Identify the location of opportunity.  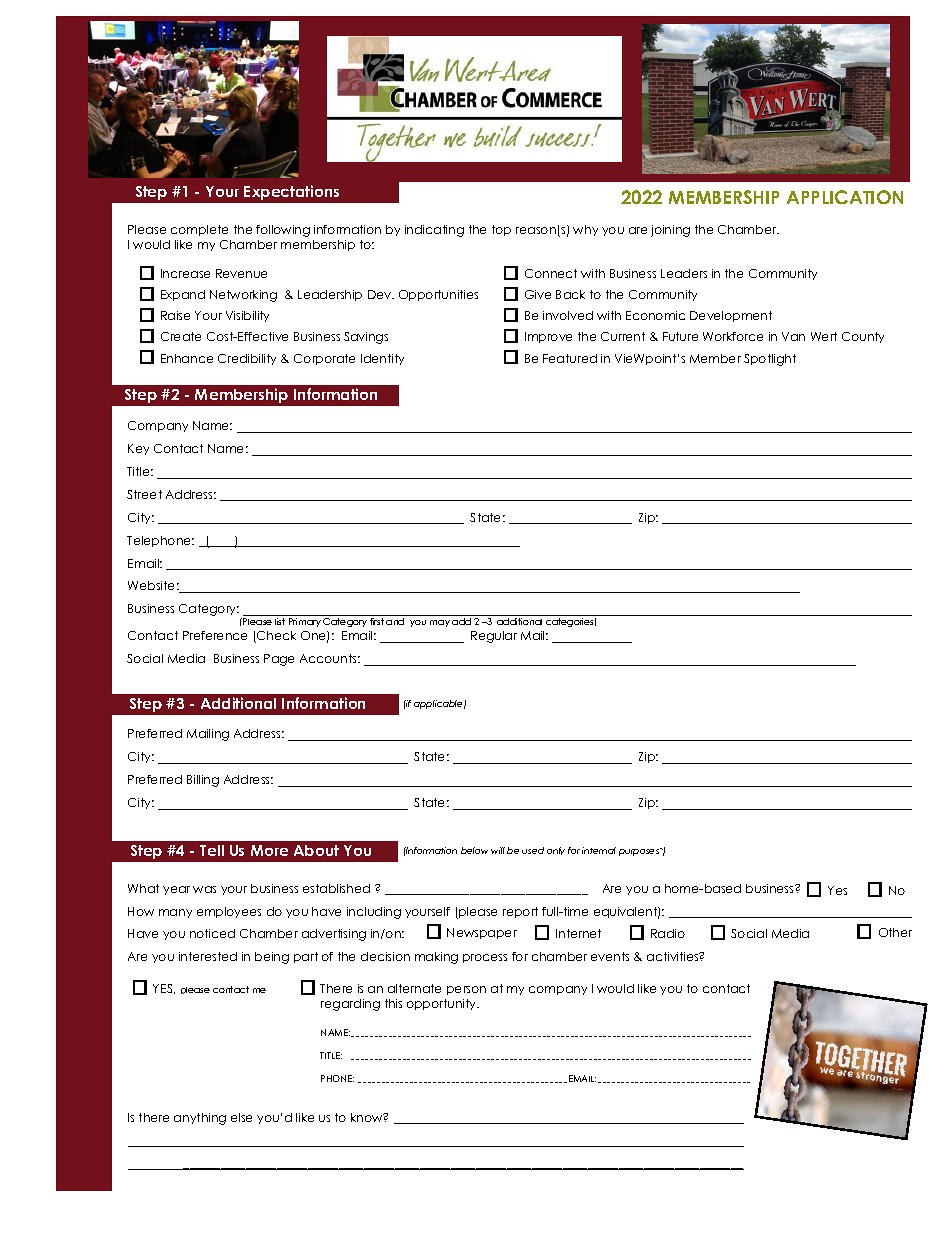
(443, 1004).
